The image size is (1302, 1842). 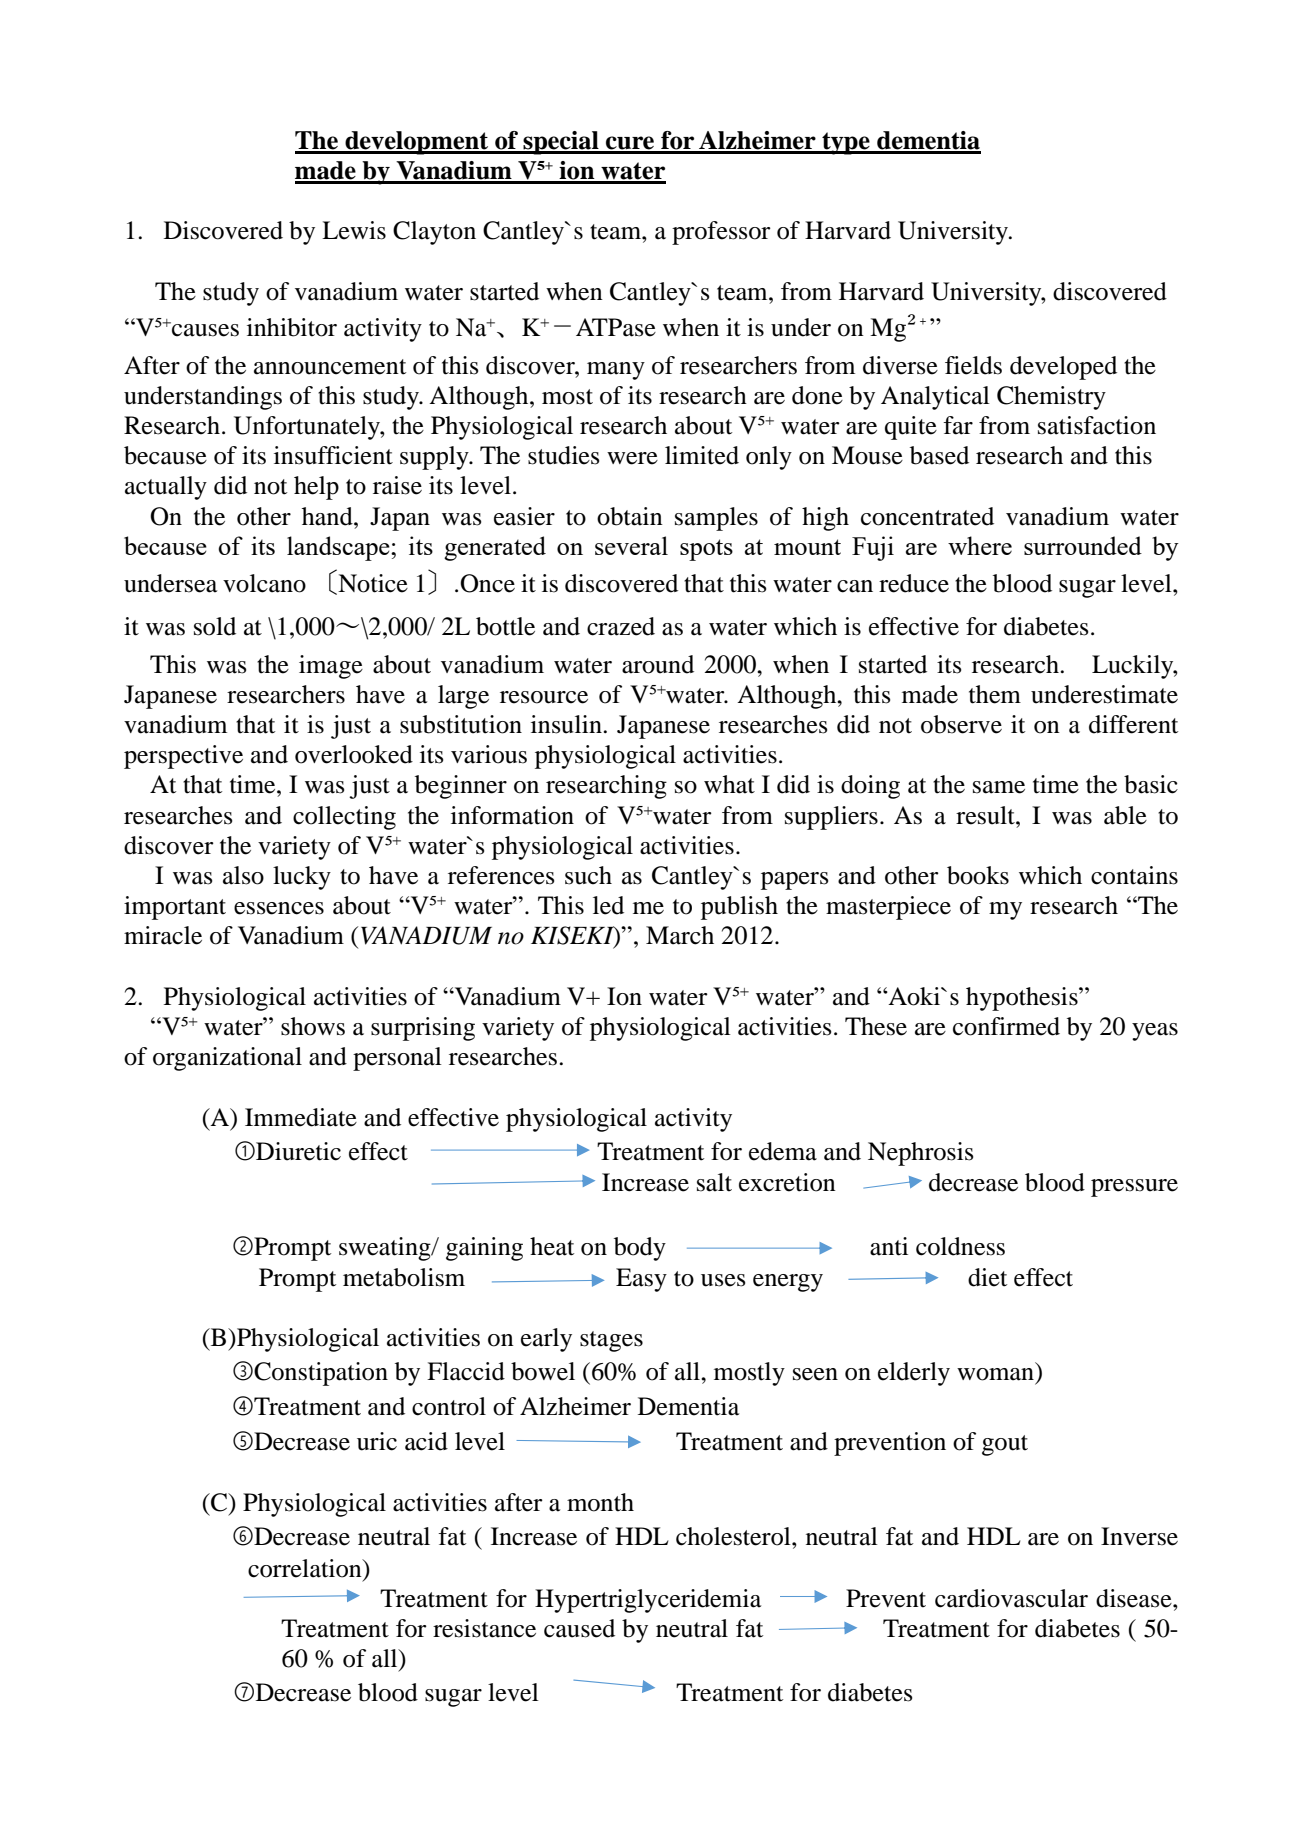 What do you see at coordinates (846, 143) in the image?
I see `type` at bounding box center [846, 143].
